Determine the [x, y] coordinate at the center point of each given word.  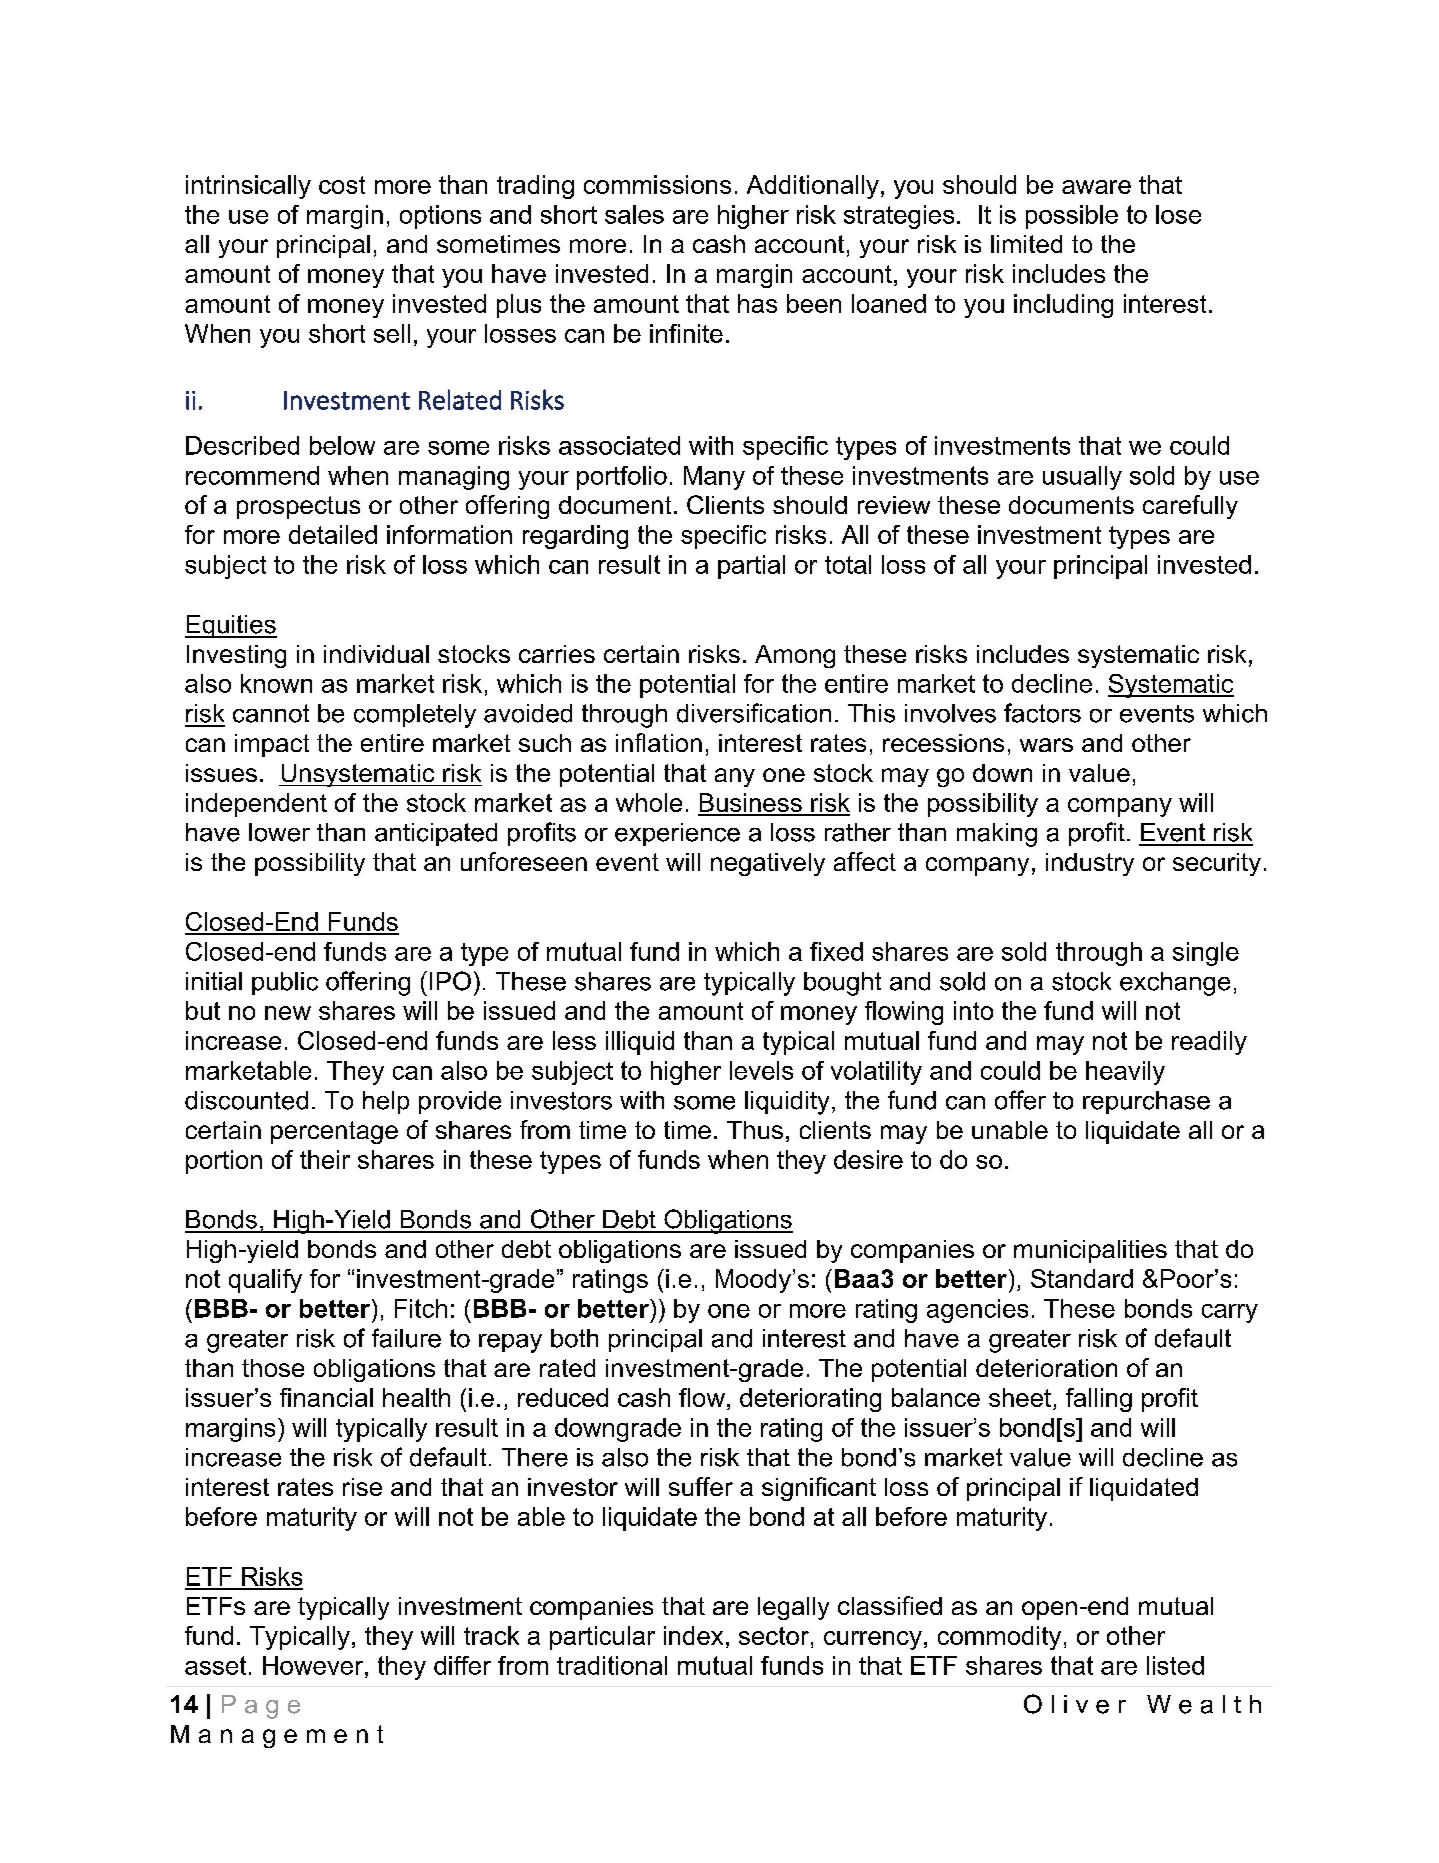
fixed [836, 951]
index [693, 1635]
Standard [1082, 1278]
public [285, 983]
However [314, 1665]
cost [342, 185]
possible [1072, 217]
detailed [333, 534]
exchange [1175, 984]
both [574, 1338]
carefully [1190, 507]
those [273, 1368]
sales [634, 214]
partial [751, 567]
